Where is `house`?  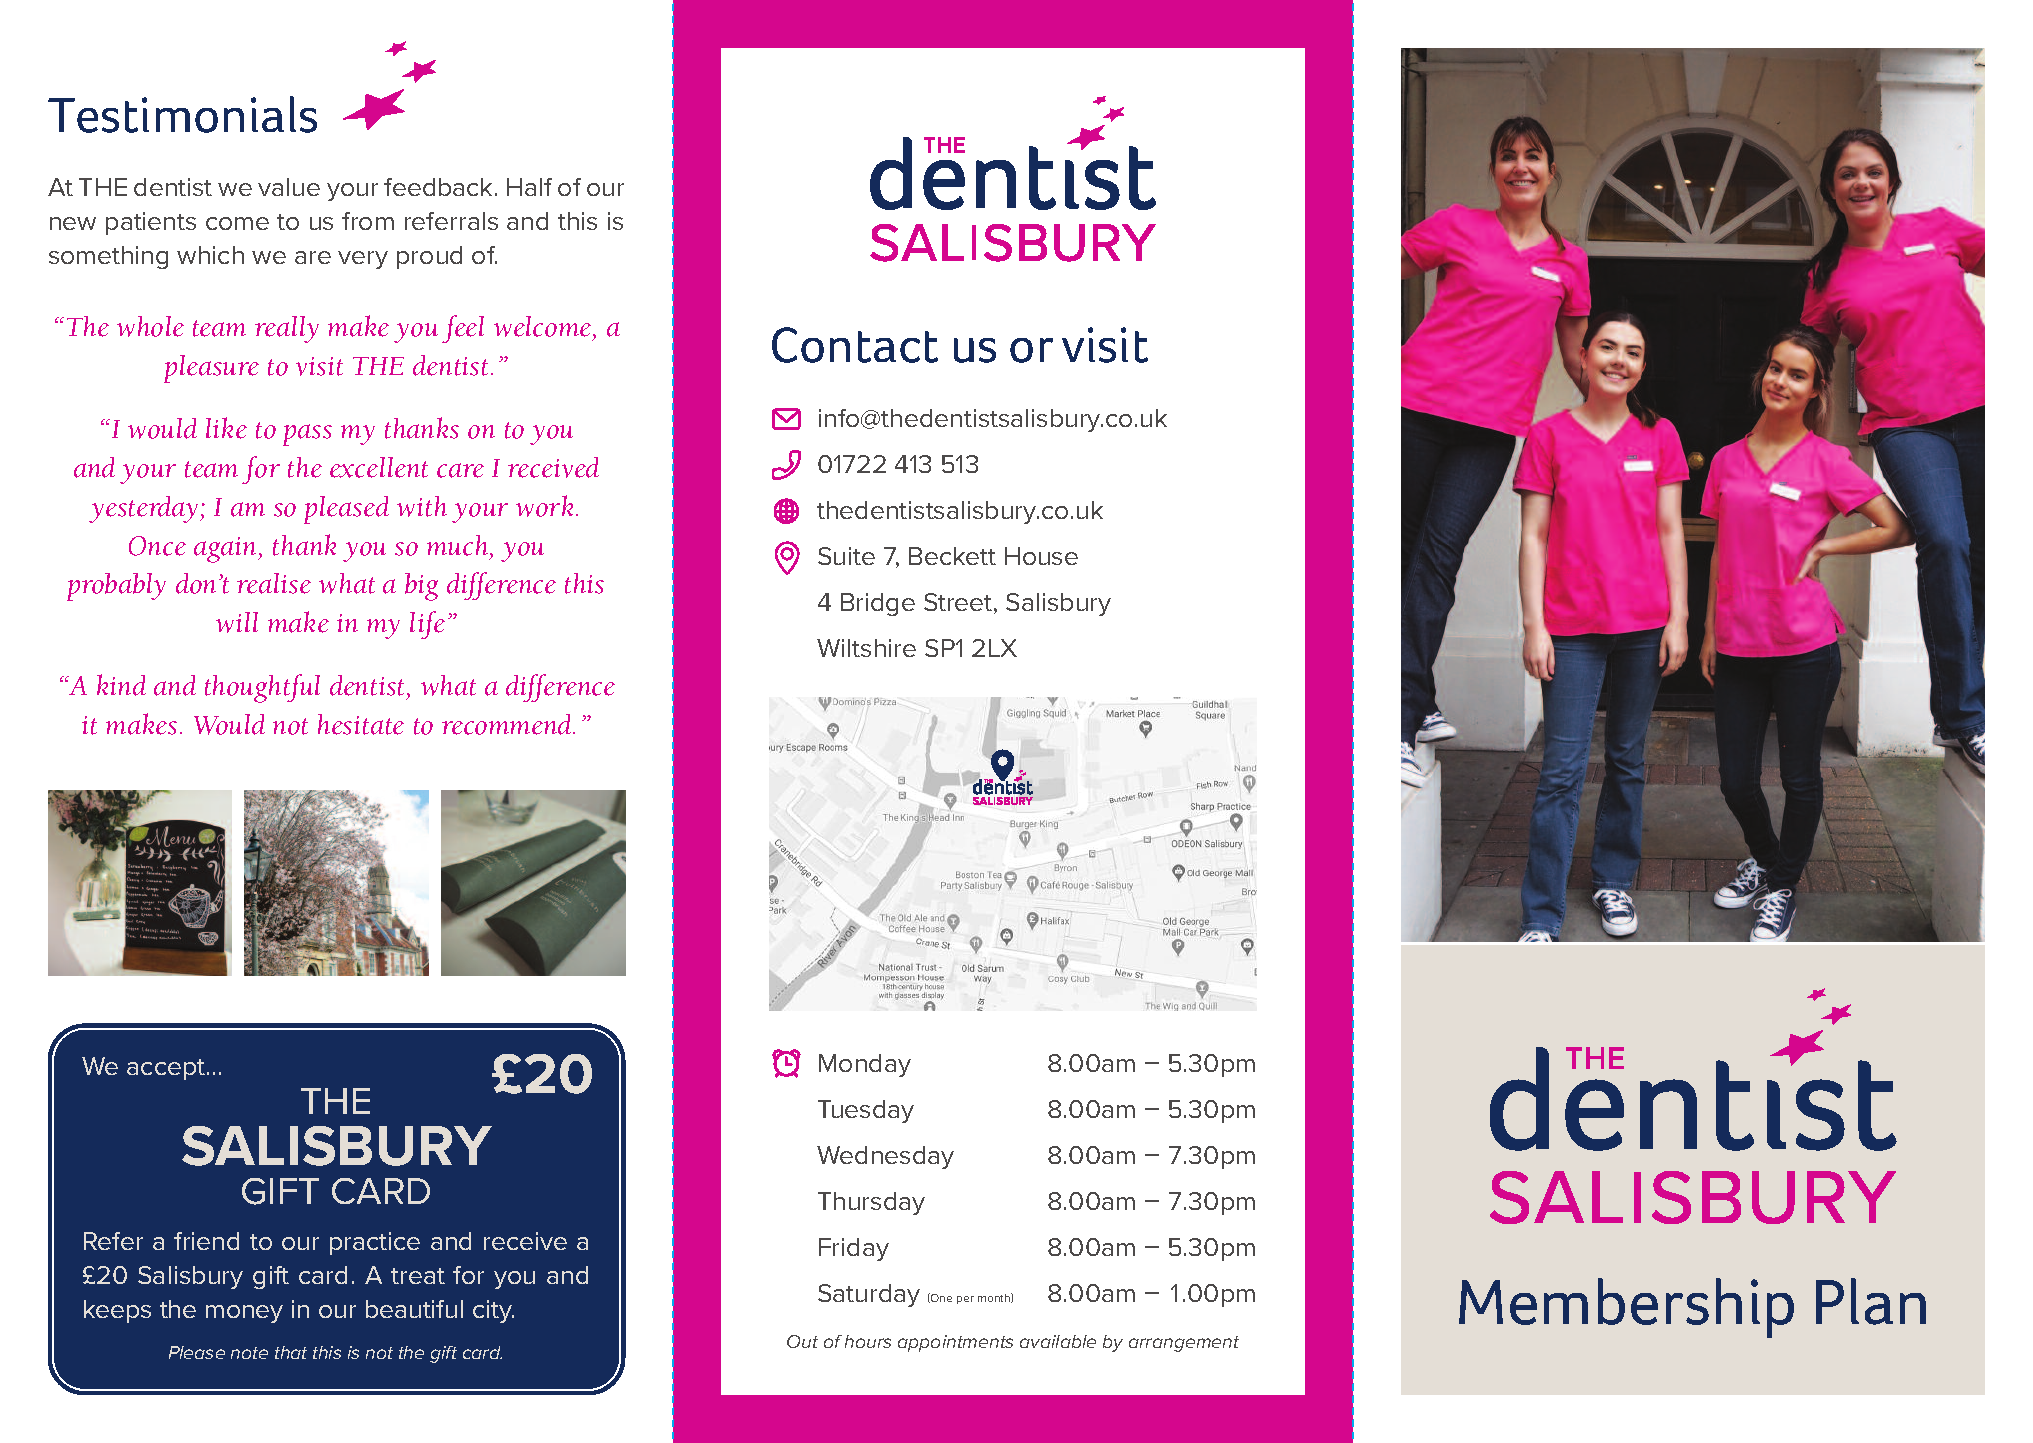
house is located at coordinates (1041, 556).
